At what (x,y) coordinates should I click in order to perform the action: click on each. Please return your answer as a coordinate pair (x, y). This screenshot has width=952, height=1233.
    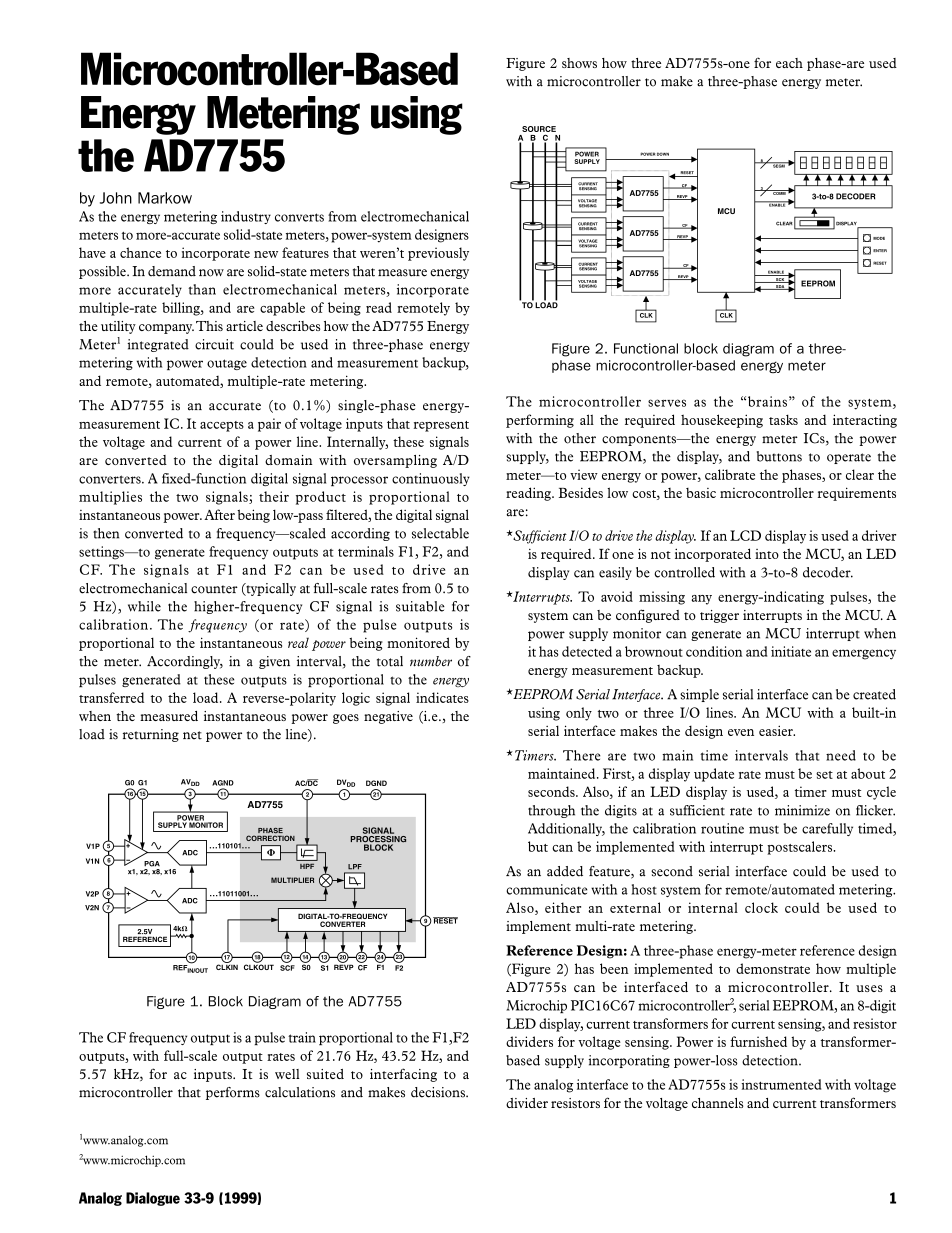
    Looking at the image, I should click on (789, 63).
